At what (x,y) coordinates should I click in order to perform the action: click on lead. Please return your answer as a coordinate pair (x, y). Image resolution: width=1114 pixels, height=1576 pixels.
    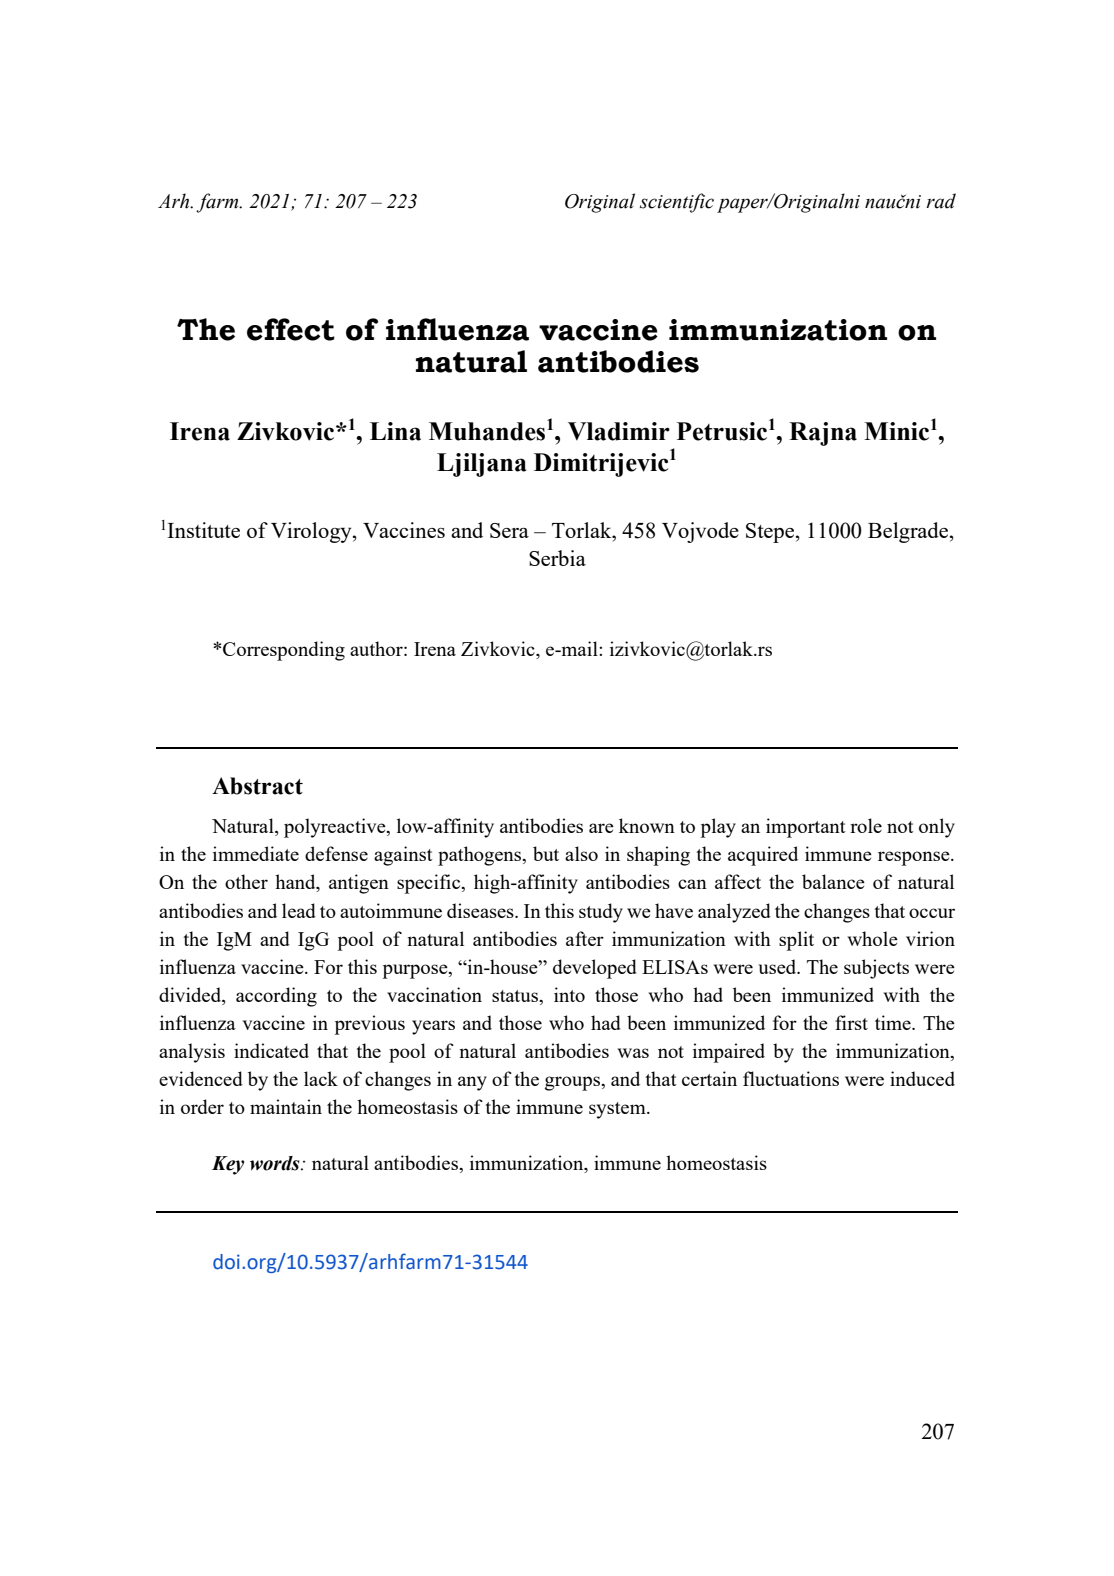
    Looking at the image, I should click on (299, 910).
